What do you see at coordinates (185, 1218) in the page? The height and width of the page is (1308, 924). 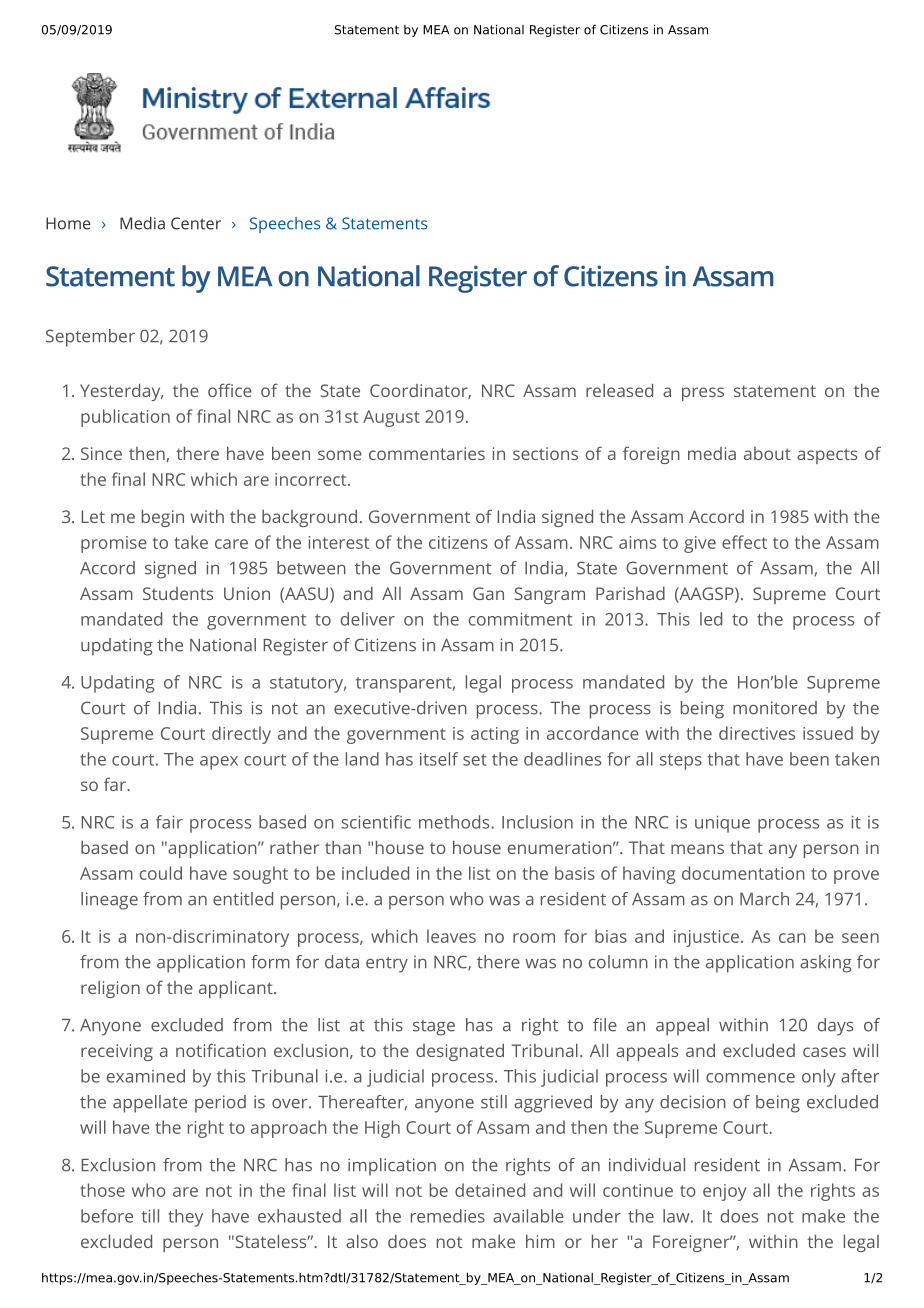 I see `they` at bounding box center [185, 1218].
